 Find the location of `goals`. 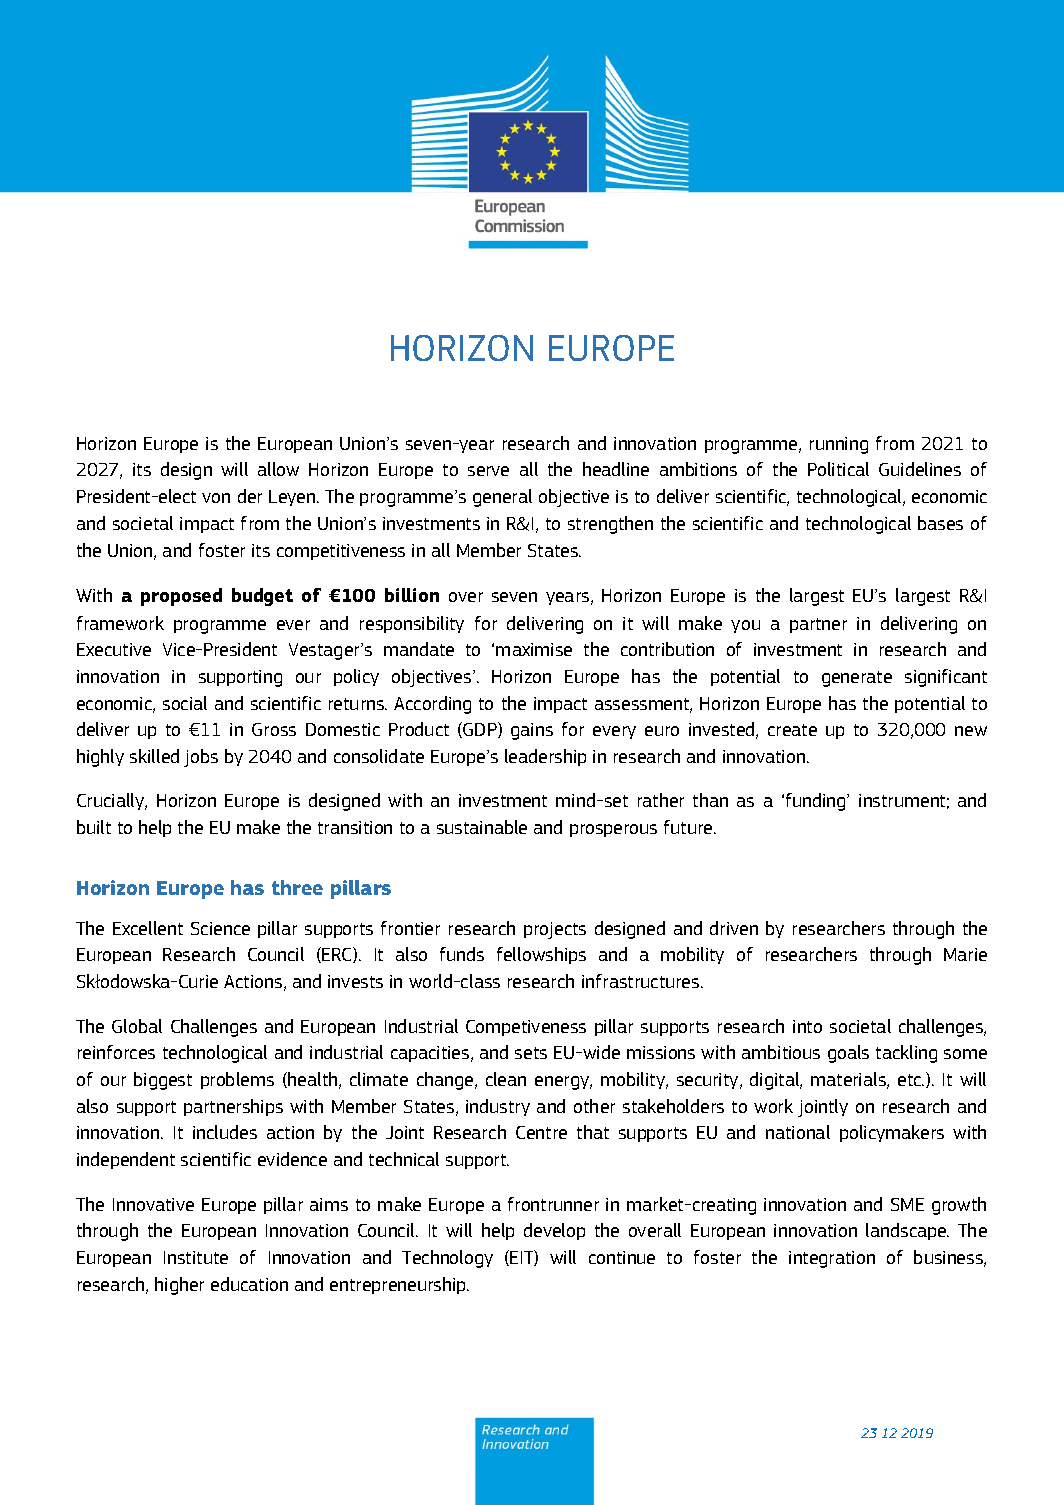

goals is located at coordinates (848, 1054).
